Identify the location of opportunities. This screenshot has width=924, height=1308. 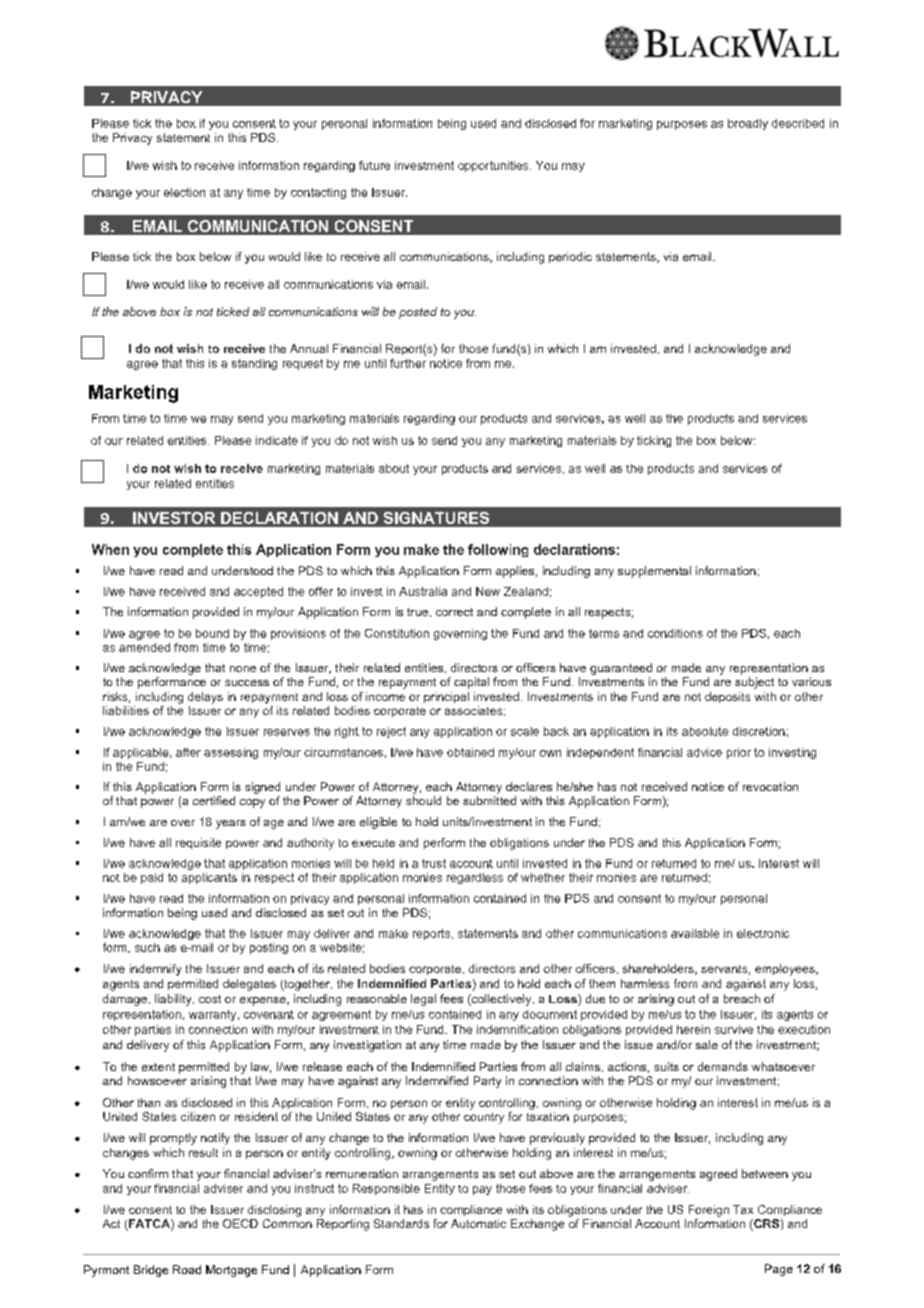
(494, 166).
